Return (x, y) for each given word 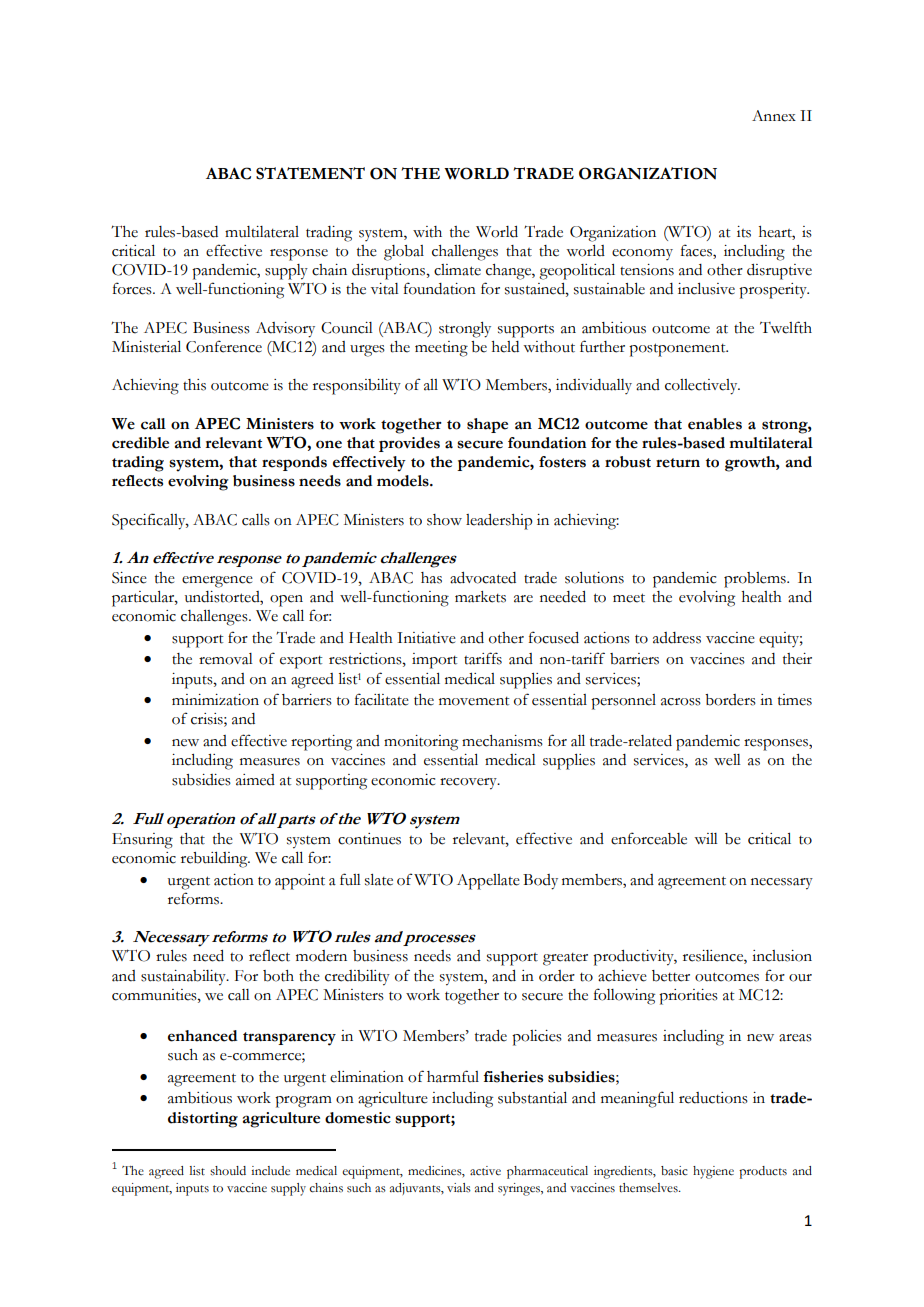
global (404, 253)
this (194, 385)
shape (487, 425)
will (706, 838)
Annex (774, 116)
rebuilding (215, 860)
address (677, 638)
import (434, 661)
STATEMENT (310, 173)
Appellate (488, 882)
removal (226, 659)
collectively (702, 387)
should (228, 1171)
